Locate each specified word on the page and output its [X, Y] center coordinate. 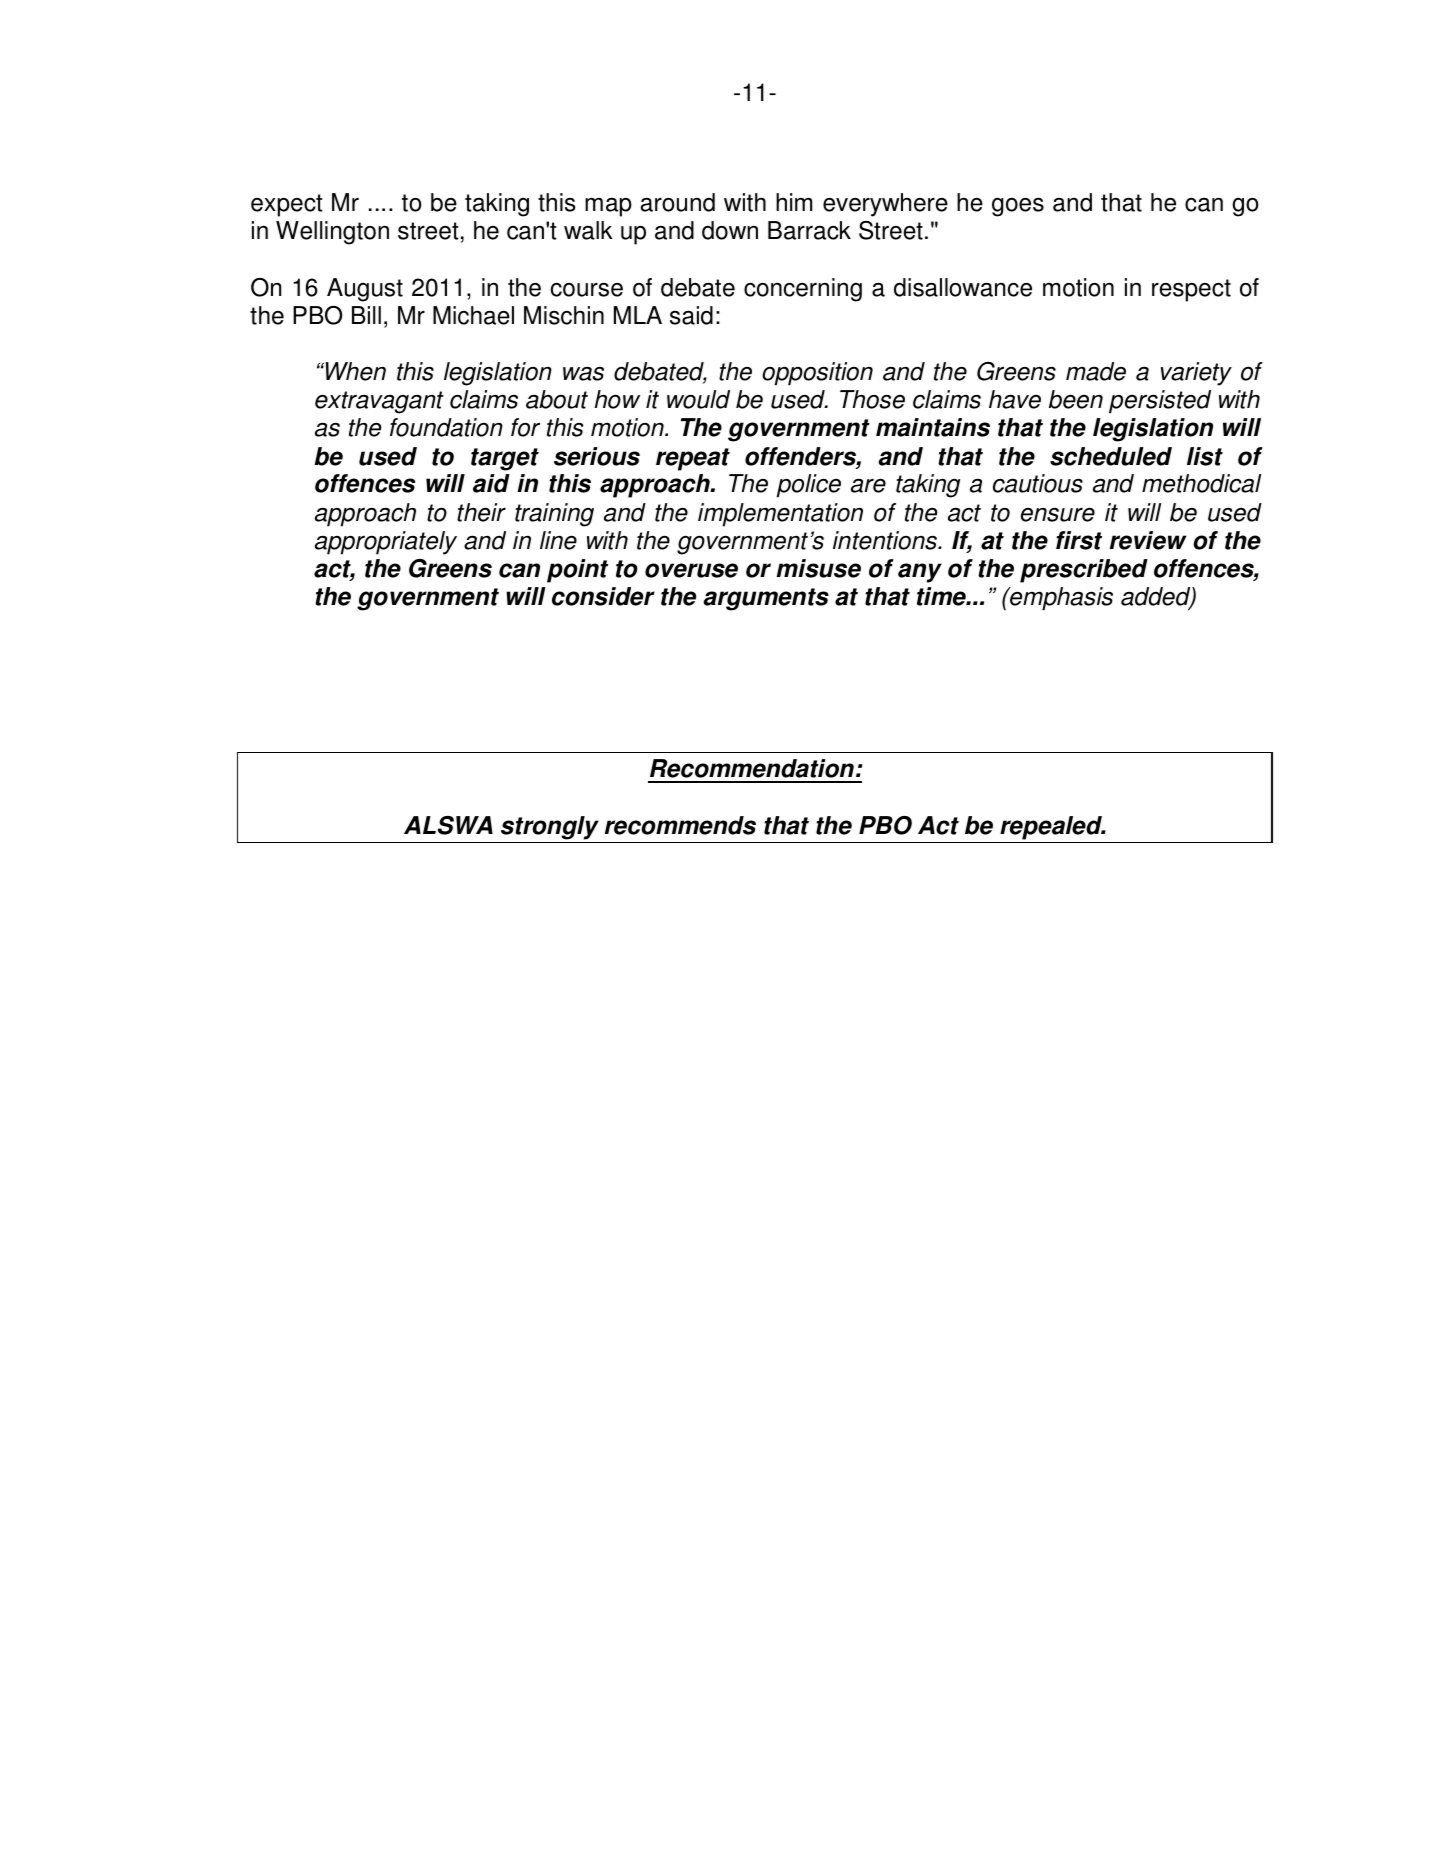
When [356, 371]
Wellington [332, 233]
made [1096, 371]
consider [603, 596]
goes [1018, 207]
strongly [550, 828]
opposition [817, 374]
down [730, 230]
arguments [766, 599]
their [481, 512]
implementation [780, 515]
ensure [1058, 514]
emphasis [1060, 599]
